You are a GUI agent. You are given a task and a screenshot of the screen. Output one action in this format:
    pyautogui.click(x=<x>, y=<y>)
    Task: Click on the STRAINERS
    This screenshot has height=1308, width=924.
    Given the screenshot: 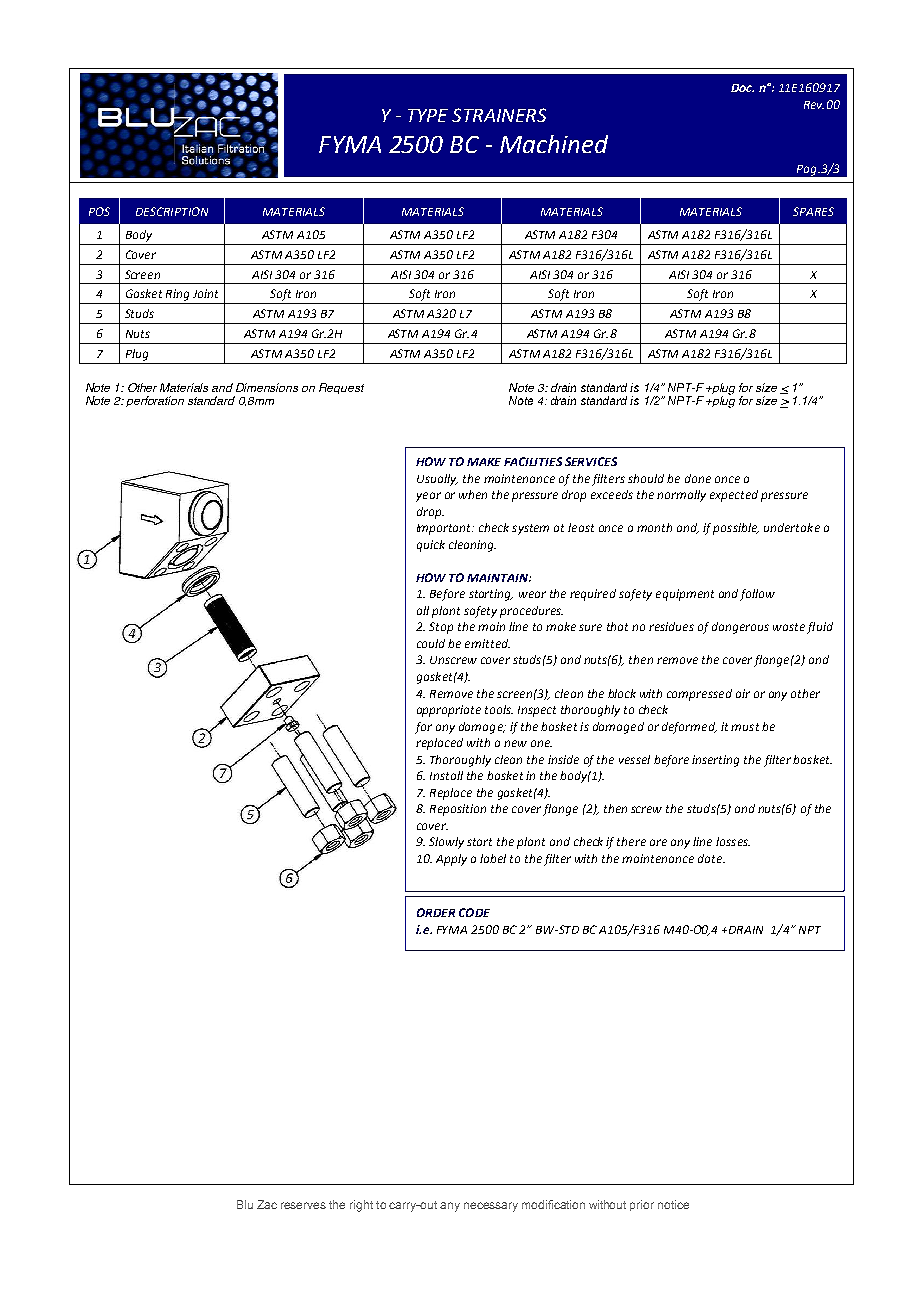 What is the action you would take?
    pyautogui.click(x=499, y=115)
